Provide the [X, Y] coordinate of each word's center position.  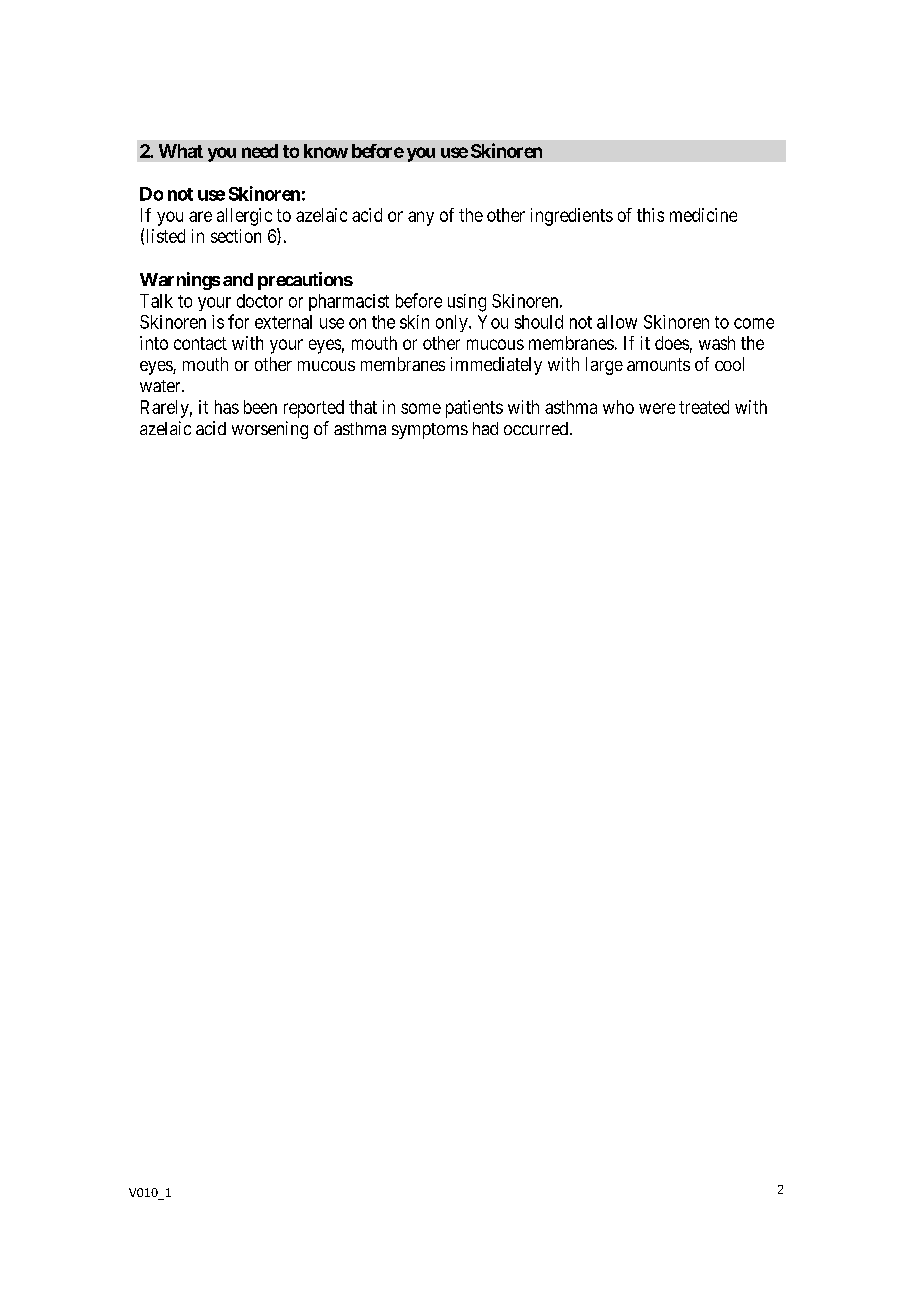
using [467, 303]
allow [617, 322]
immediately [496, 366]
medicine [703, 215]
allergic [244, 217]
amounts [658, 364]
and [238, 279]
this [650, 215]
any [421, 218]
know [326, 151]
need [260, 151]
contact [200, 343]
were [657, 408]
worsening [270, 430]
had [485, 428]
